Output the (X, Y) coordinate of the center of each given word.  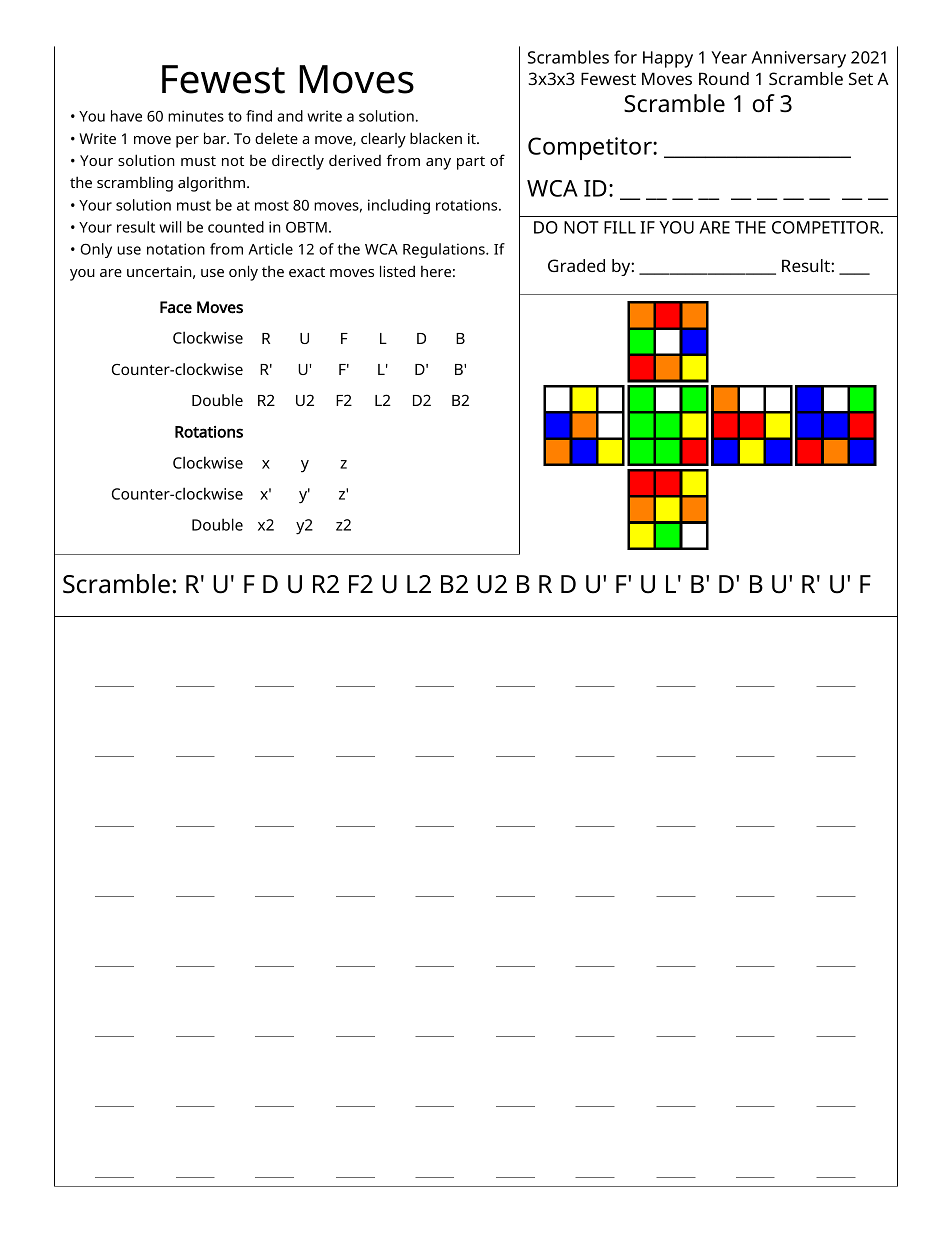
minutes (196, 116)
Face (176, 307)
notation (176, 249)
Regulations (445, 250)
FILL (620, 227)
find (259, 116)
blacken (436, 138)
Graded (576, 265)
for (625, 57)
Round (724, 78)
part (471, 163)
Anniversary (798, 59)
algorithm (211, 184)
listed (397, 271)
